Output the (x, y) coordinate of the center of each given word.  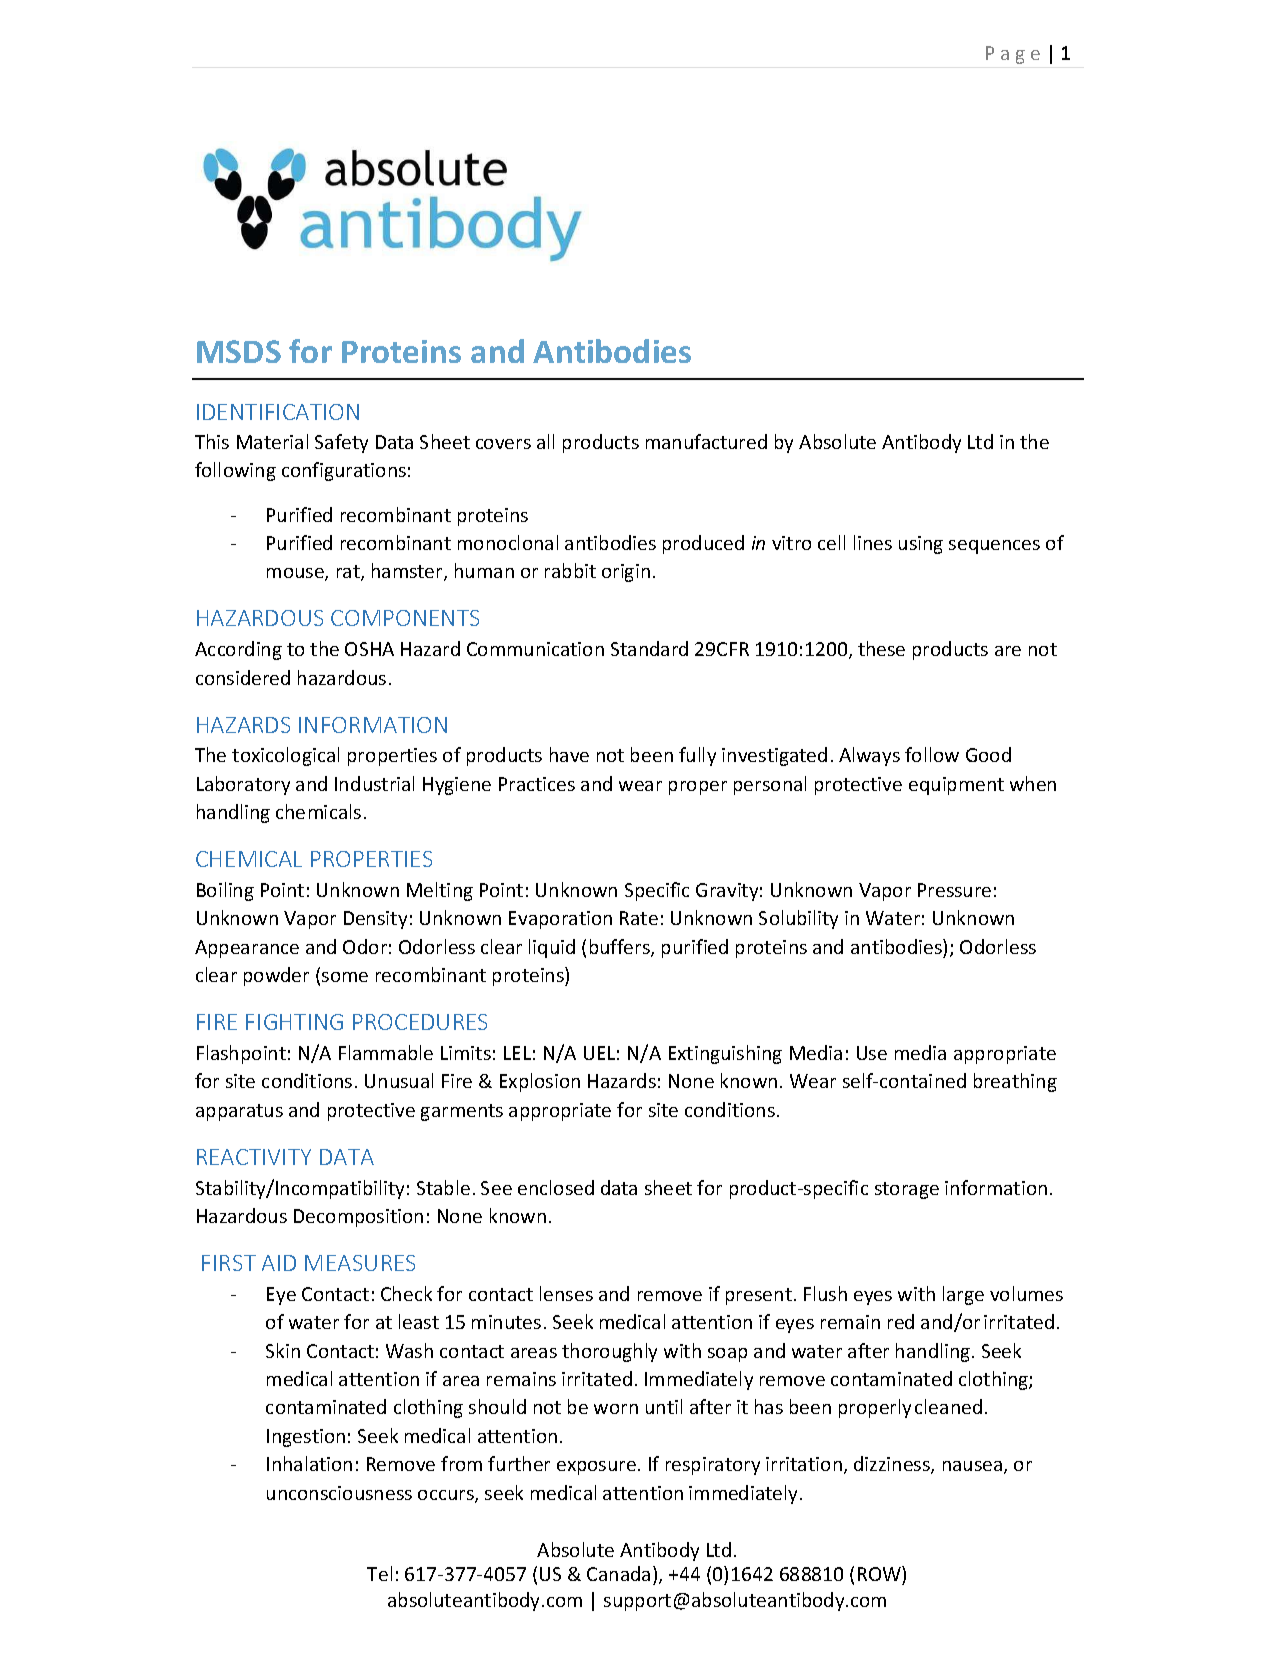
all (545, 441)
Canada (618, 1573)
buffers (621, 948)
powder (276, 976)
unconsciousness (339, 1493)
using (921, 545)
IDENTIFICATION (278, 412)
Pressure (954, 890)
